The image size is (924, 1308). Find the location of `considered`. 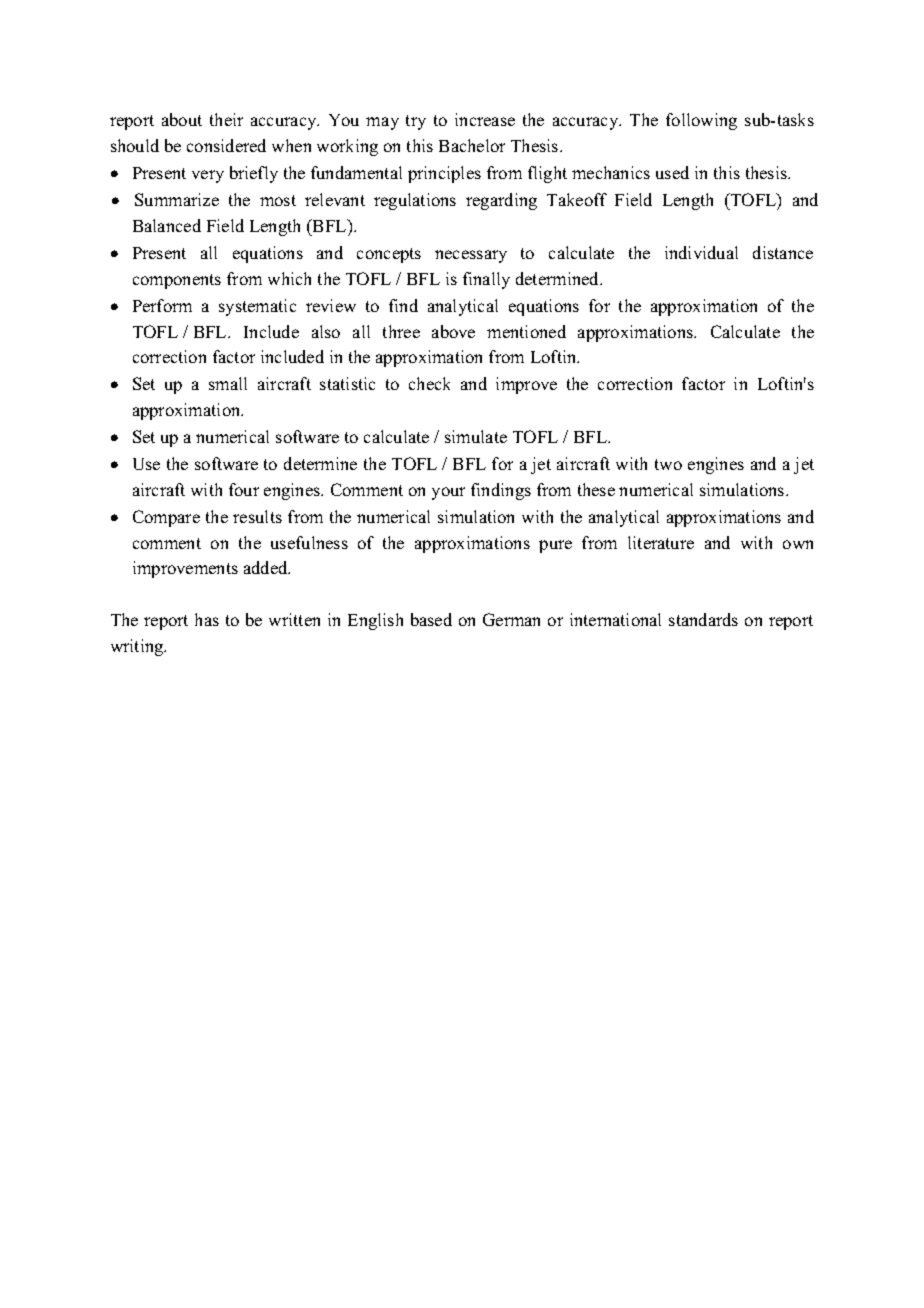

considered is located at coordinates (226, 145).
